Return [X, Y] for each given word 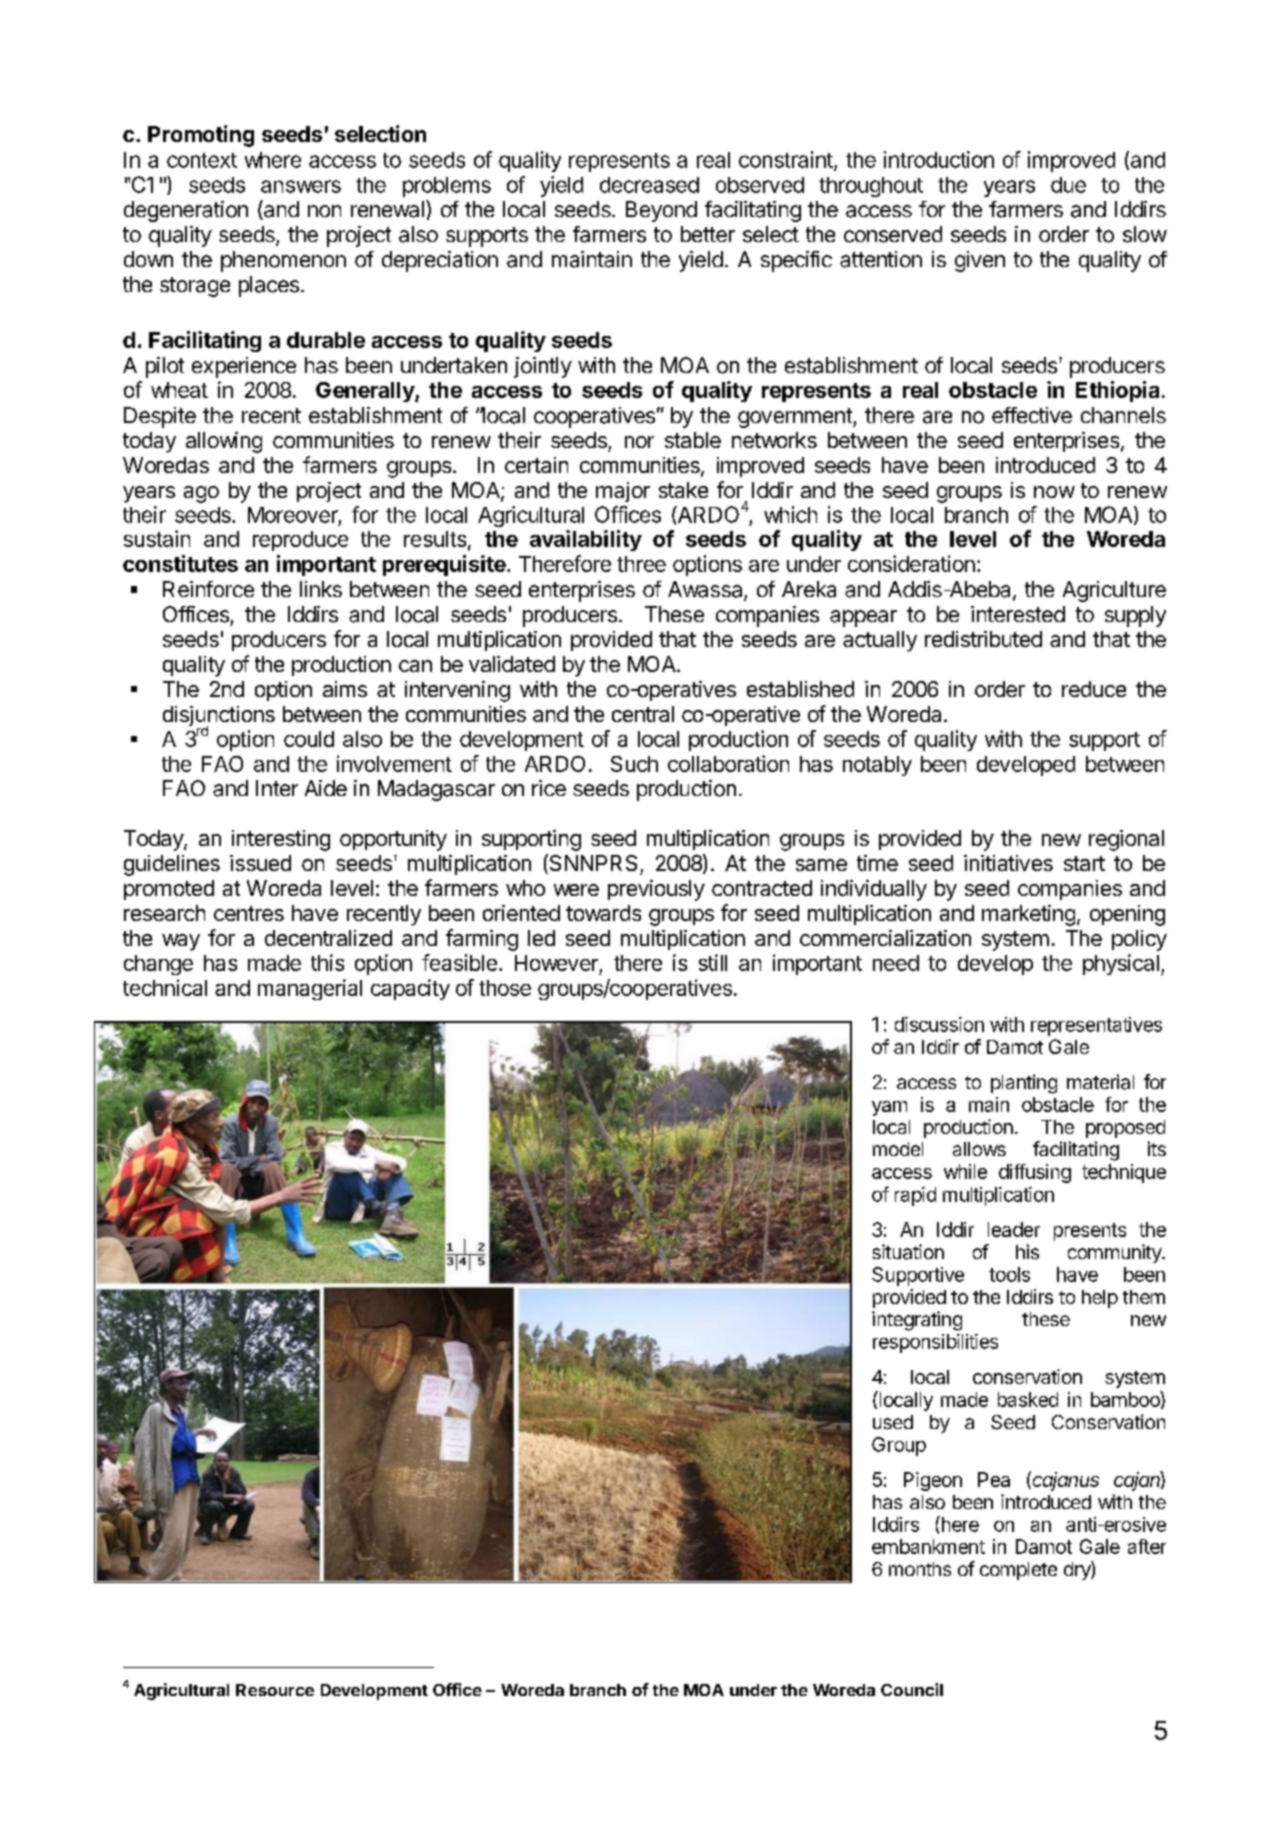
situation [908, 1252]
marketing [1028, 915]
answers [301, 186]
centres [249, 913]
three [641, 564]
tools [1009, 1274]
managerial [310, 989]
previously [656, 890]
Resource [275, 1690]
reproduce [300, 541]
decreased [649, 185]
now [1054, 492]
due [1068, 185]
